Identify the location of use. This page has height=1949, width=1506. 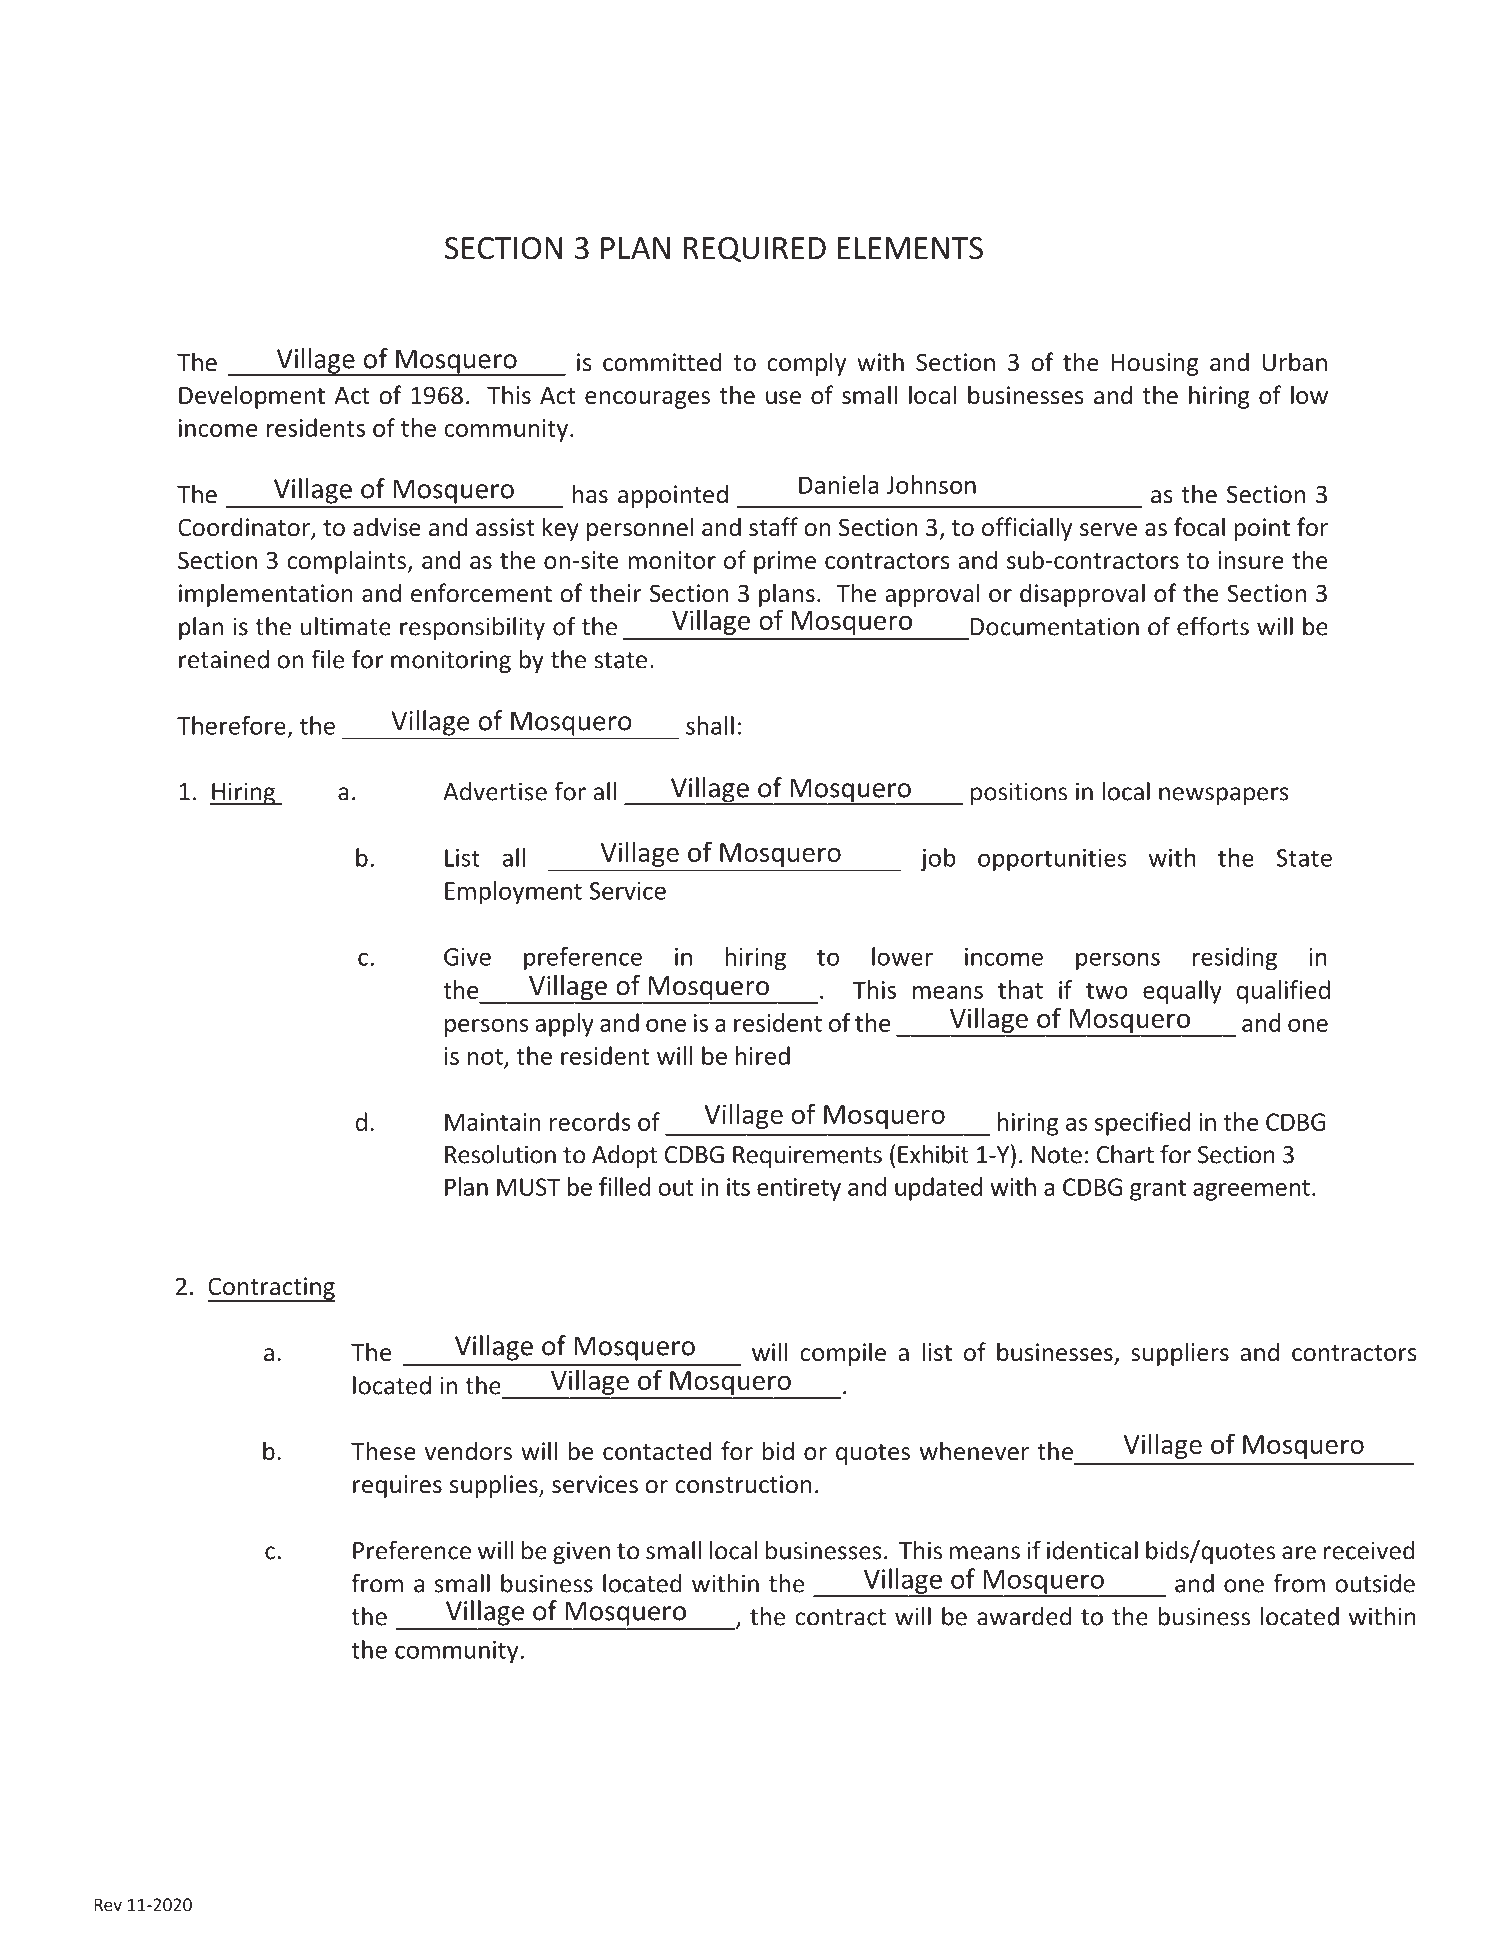
(783, 398).
